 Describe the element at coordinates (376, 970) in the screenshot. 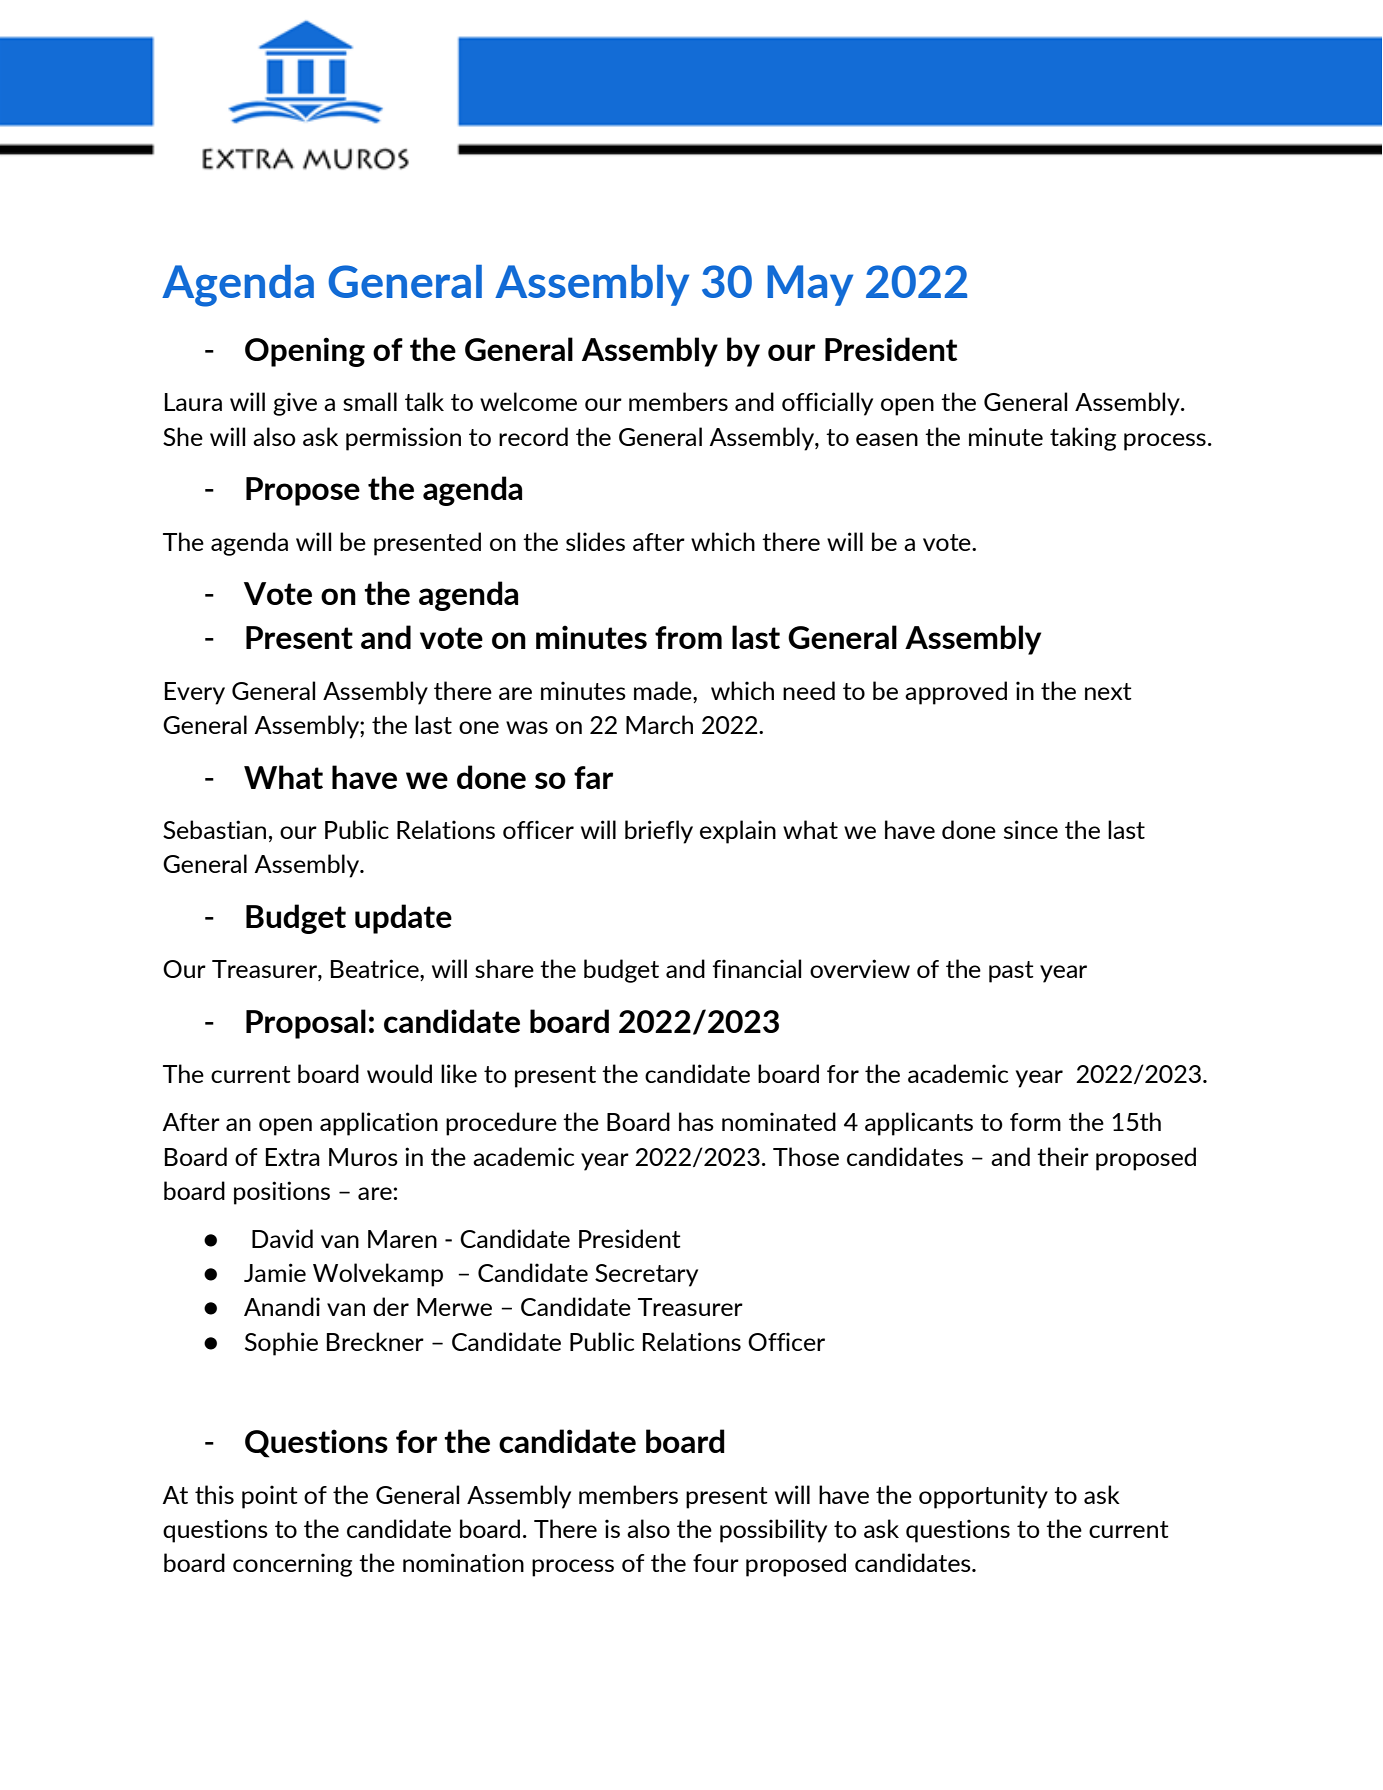

I see `Beatrice` at that location.
